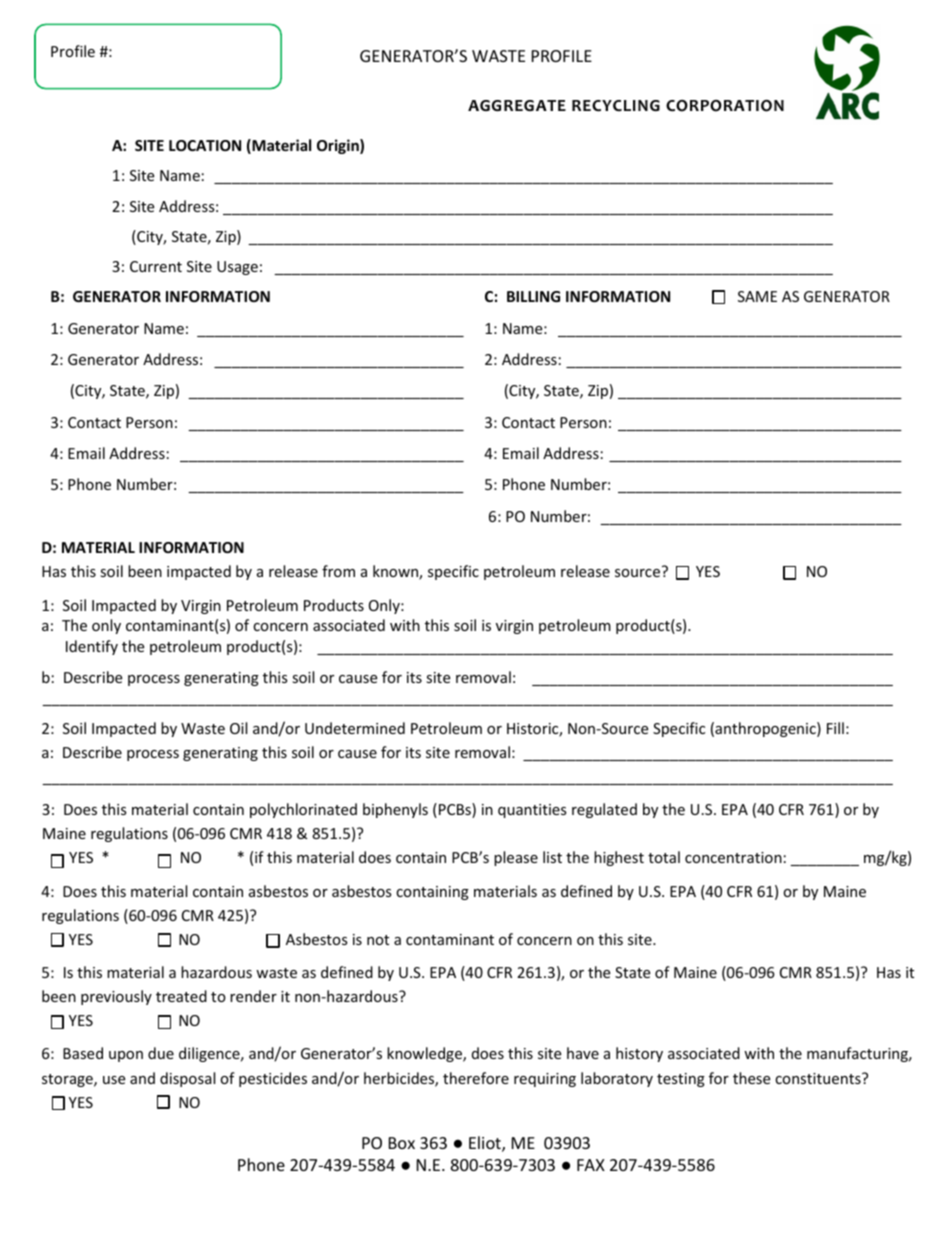 The height and width of the screenshot is (1233, 952). Describe the element at coordinates (517, 105) in the screenshot. I see `AGGREGATE` at that location.
